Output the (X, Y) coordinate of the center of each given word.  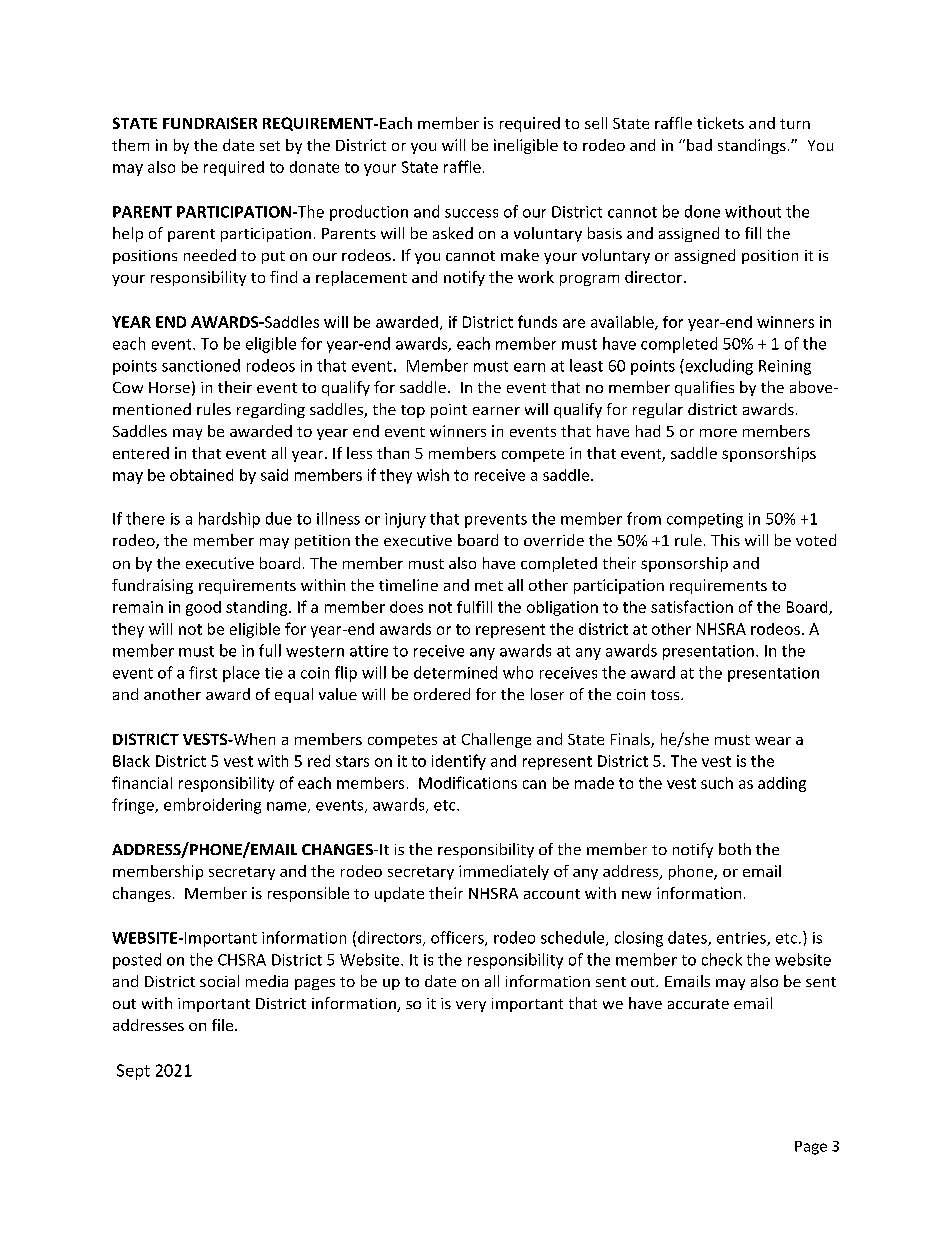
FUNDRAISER (210, 123)
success (471, 213)
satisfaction (692, 606)
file (224, 1025)
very (471, 1006)
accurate (698, 1004)
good (203, 608)
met (489, 586)
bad (699, 145)
